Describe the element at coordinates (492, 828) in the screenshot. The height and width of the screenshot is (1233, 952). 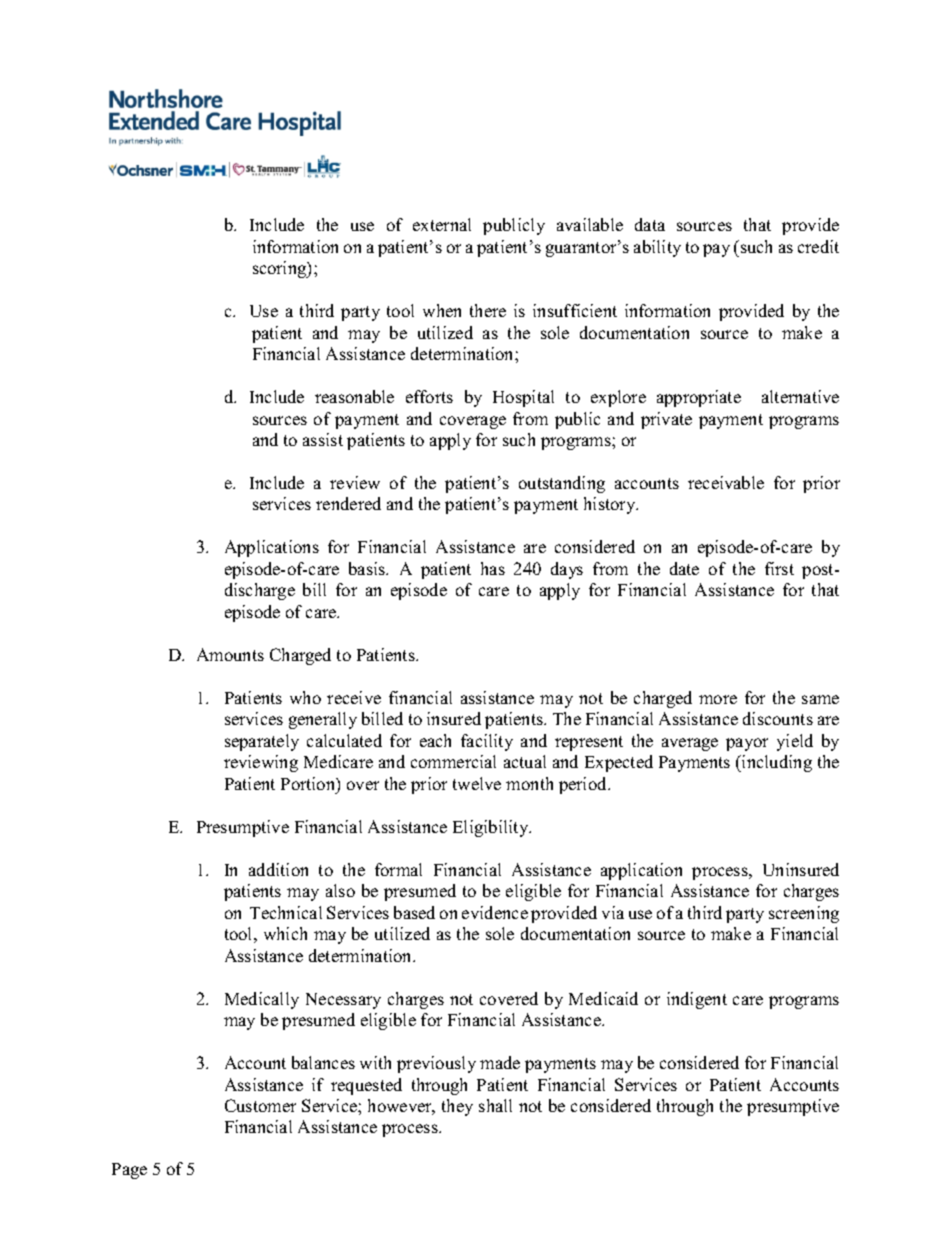
I see `Eligibility` at that location.
